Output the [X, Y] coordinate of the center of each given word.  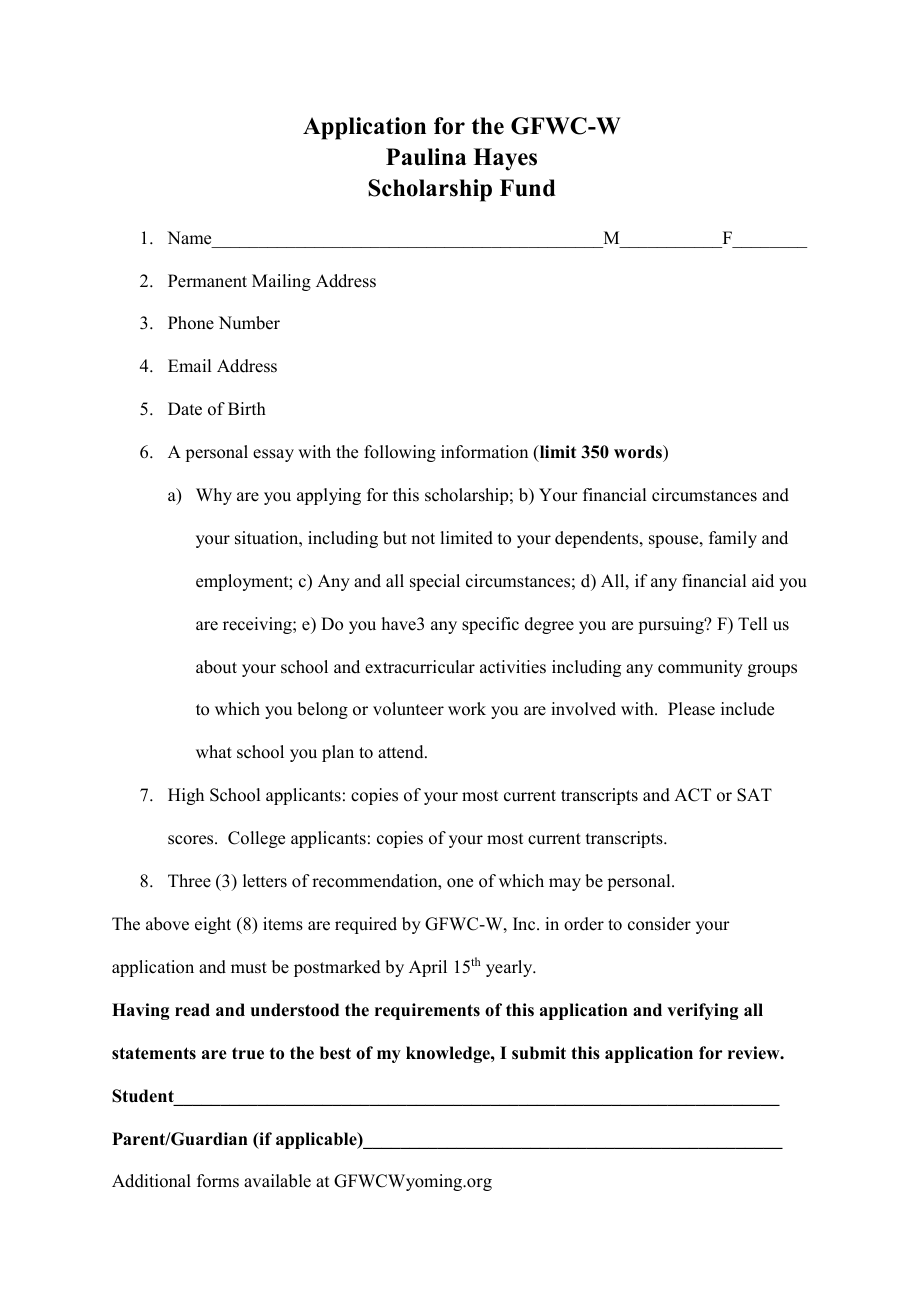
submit [539, 1053]
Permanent [207, 281]
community [700, 668]
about [216, 667]
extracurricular [420, 667]
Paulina [426, 157]
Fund [528, 188]
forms [218, 1181]
